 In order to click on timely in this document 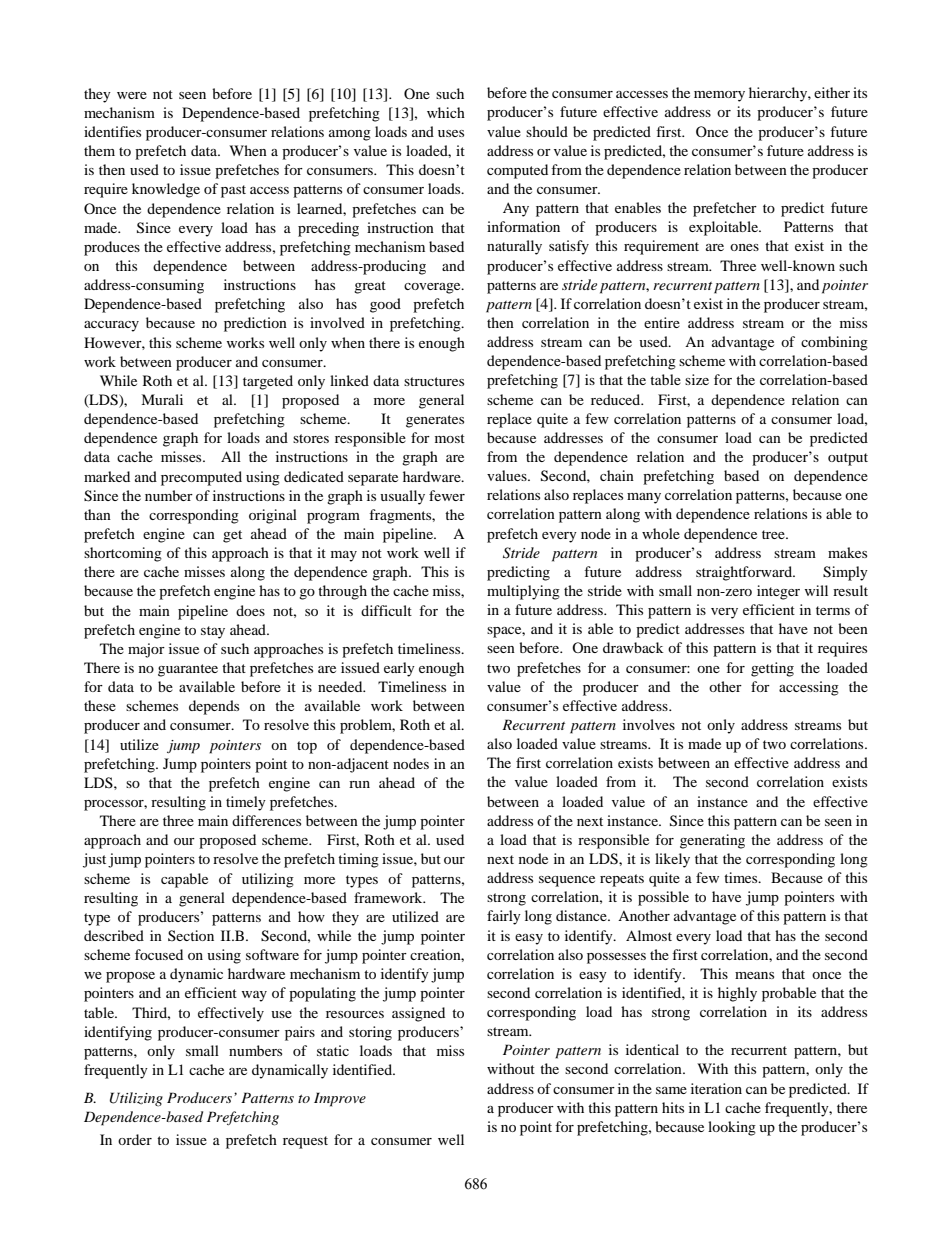, I will do `click(246, 803)`.
